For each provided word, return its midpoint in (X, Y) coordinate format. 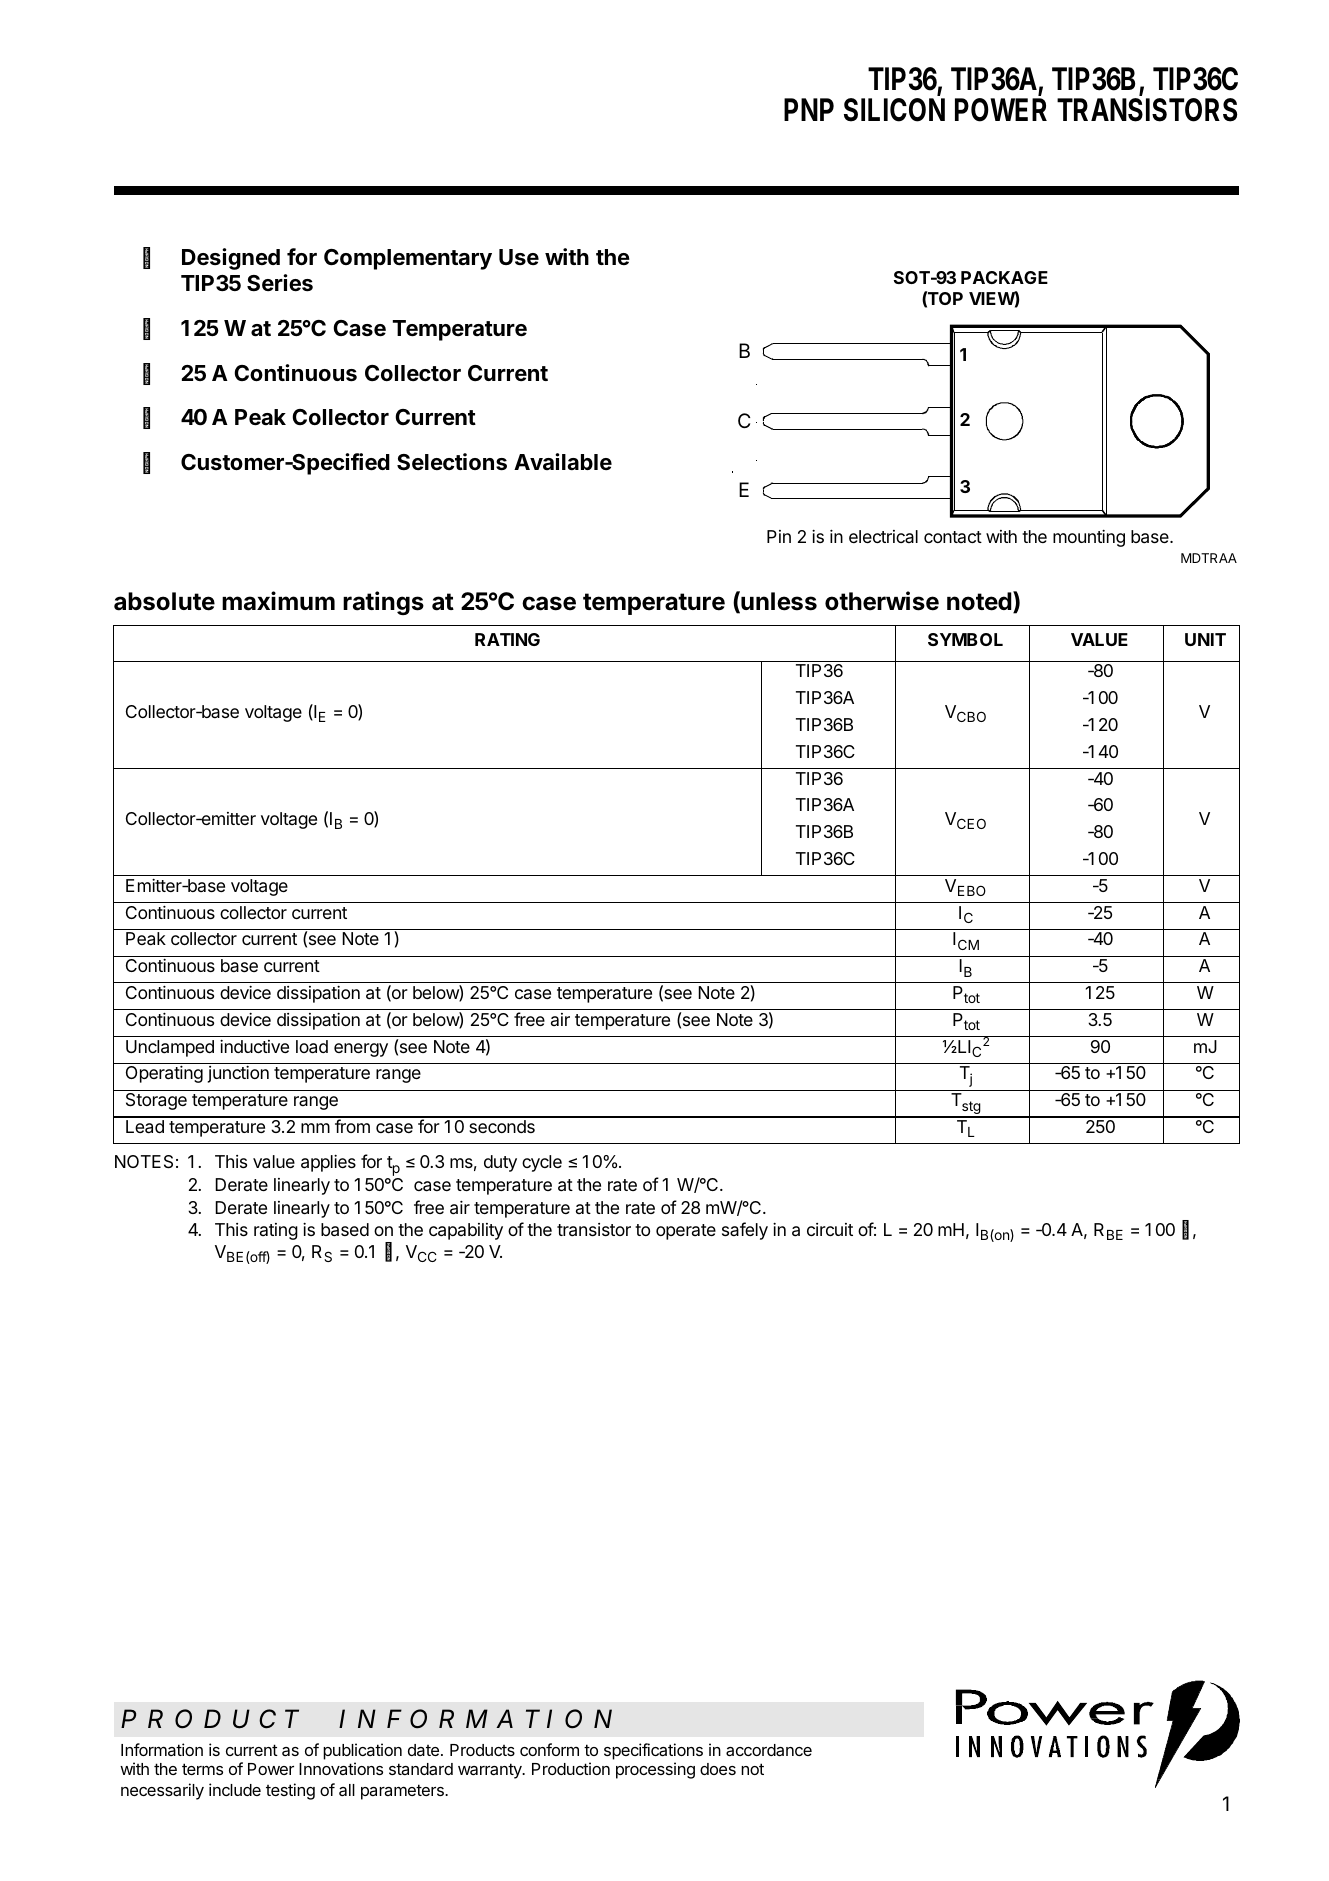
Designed (231, 259)
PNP (809, 109)
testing (290, 1791)
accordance (769, 1750)
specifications (653, 1751)
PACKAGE (1004, 277)
